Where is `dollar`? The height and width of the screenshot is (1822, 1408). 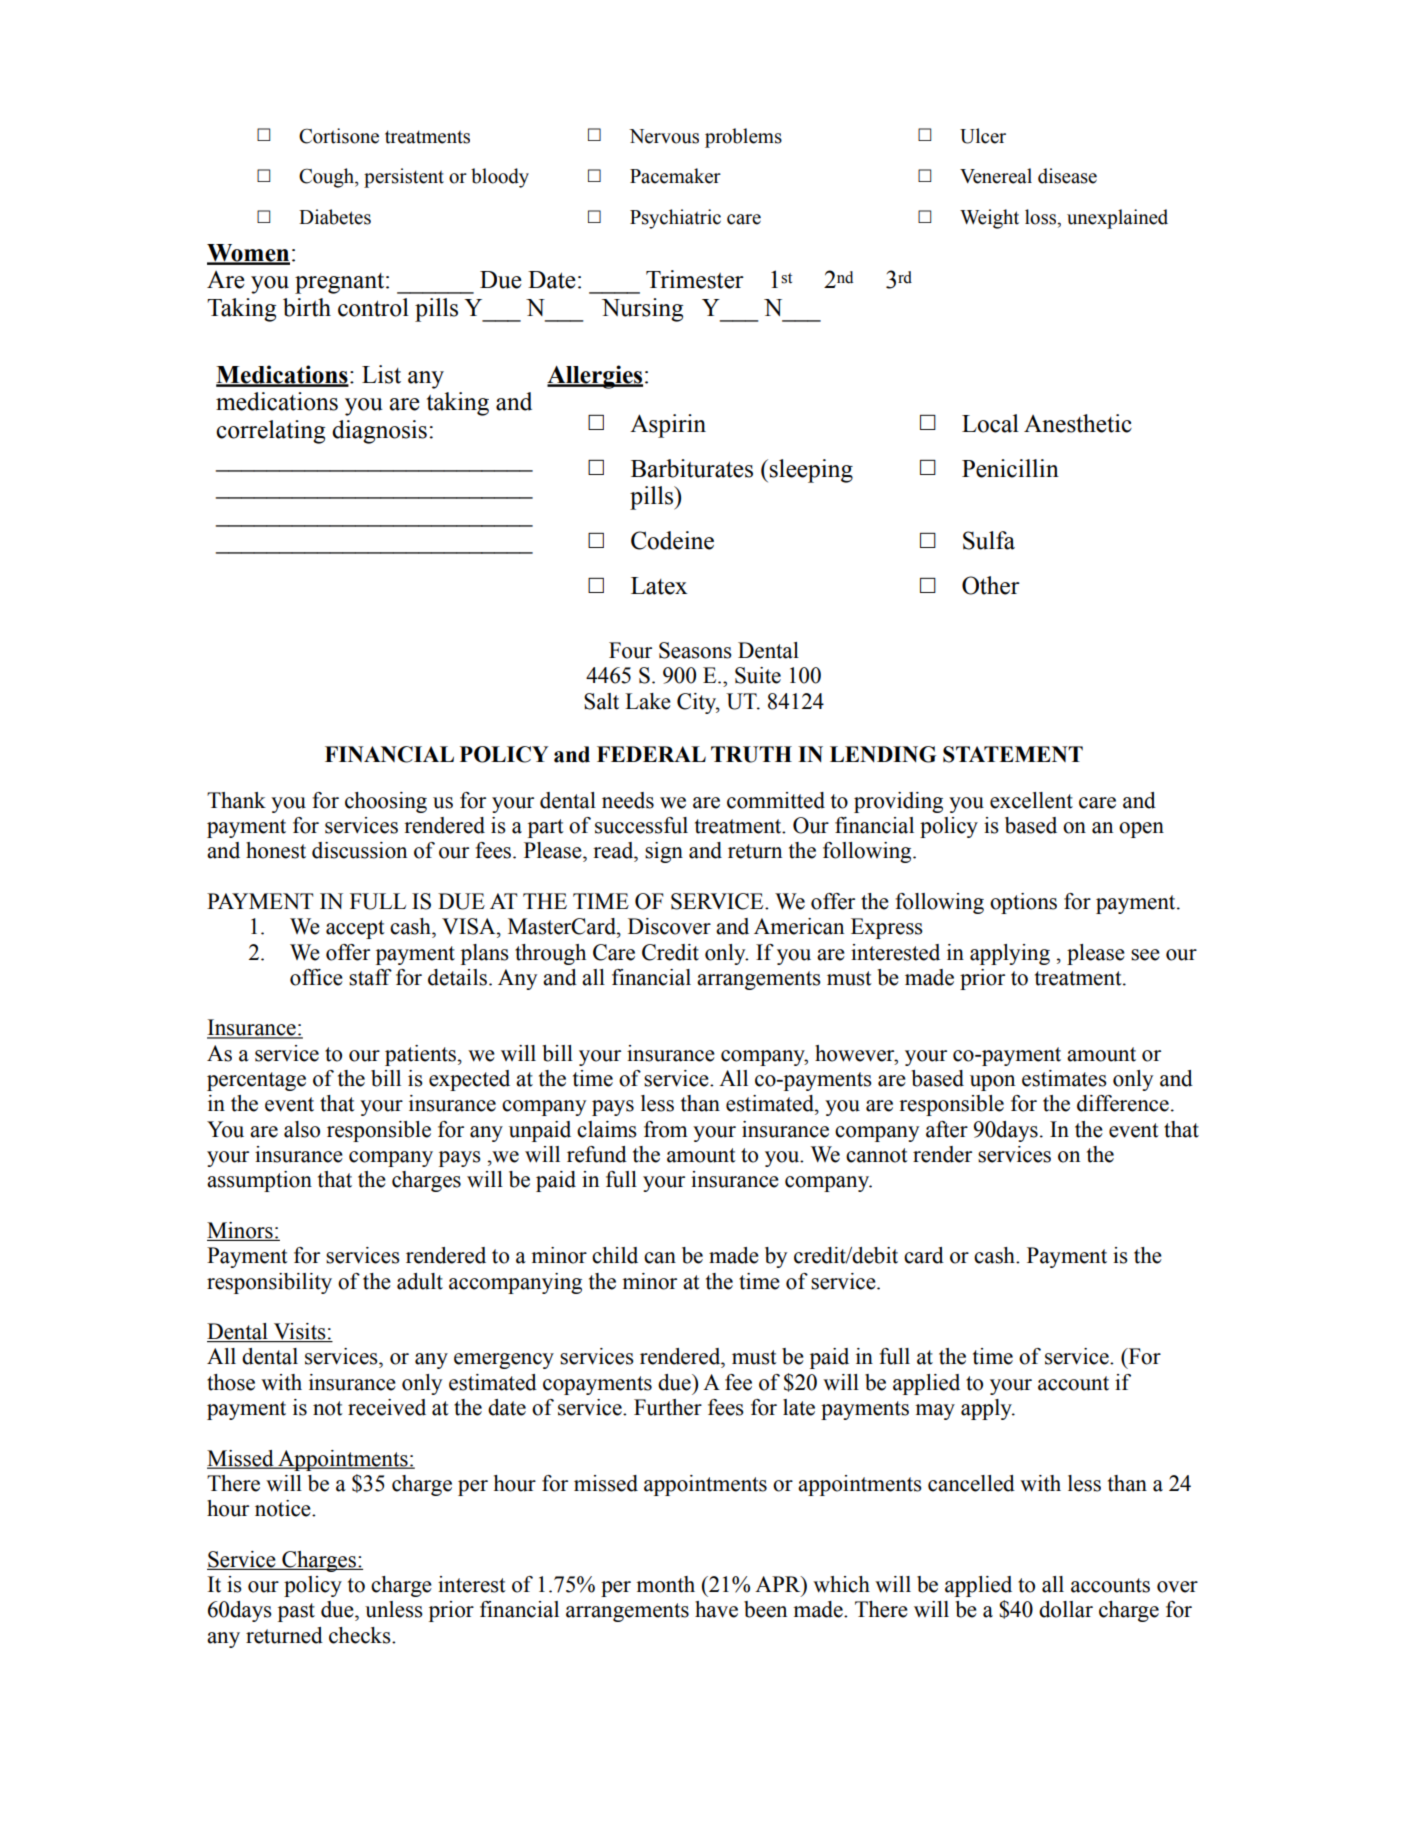
dollar is located at coordinates (1066, 1609).
